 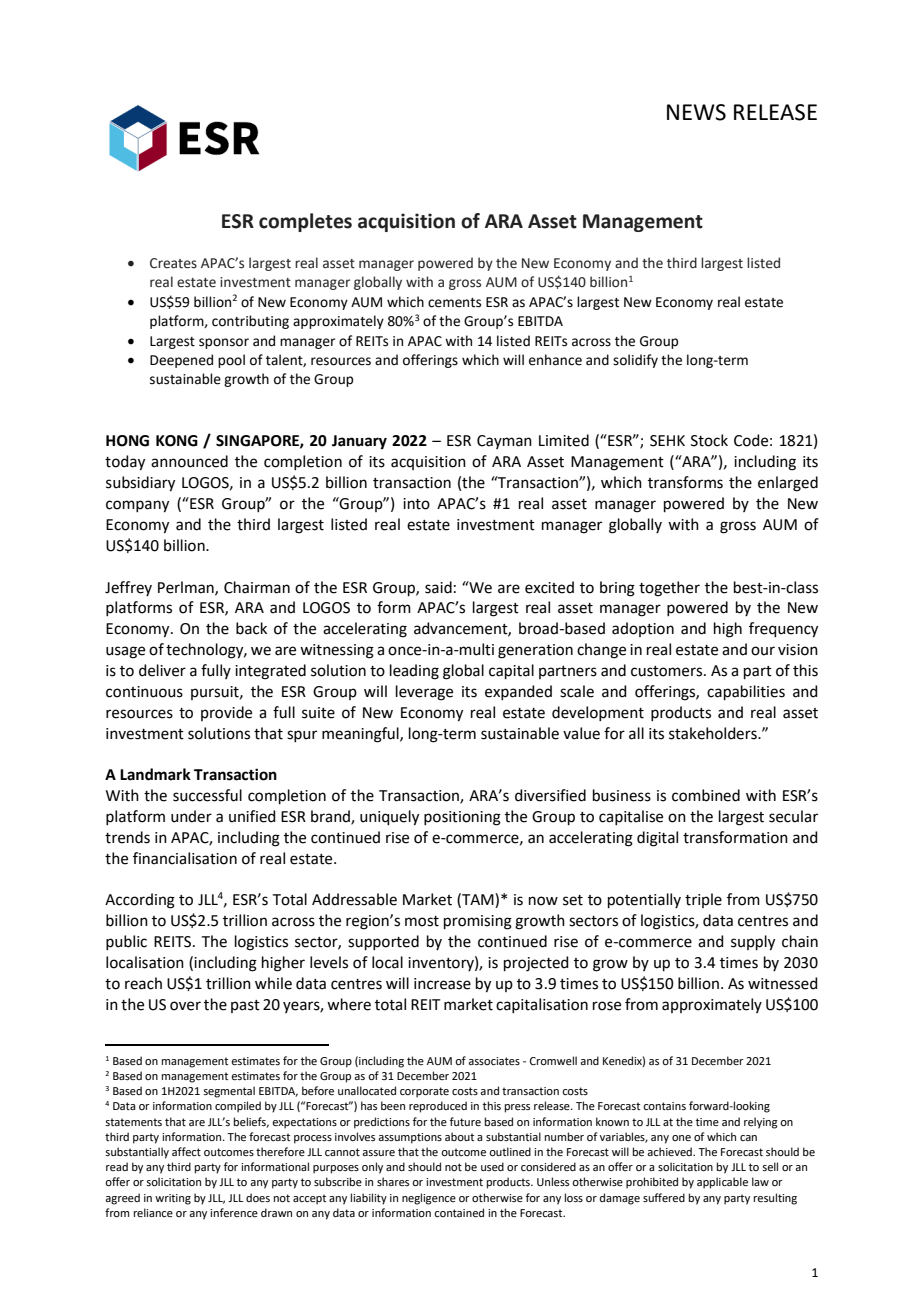 I want to click on cements, so click(x=454, y=303).
